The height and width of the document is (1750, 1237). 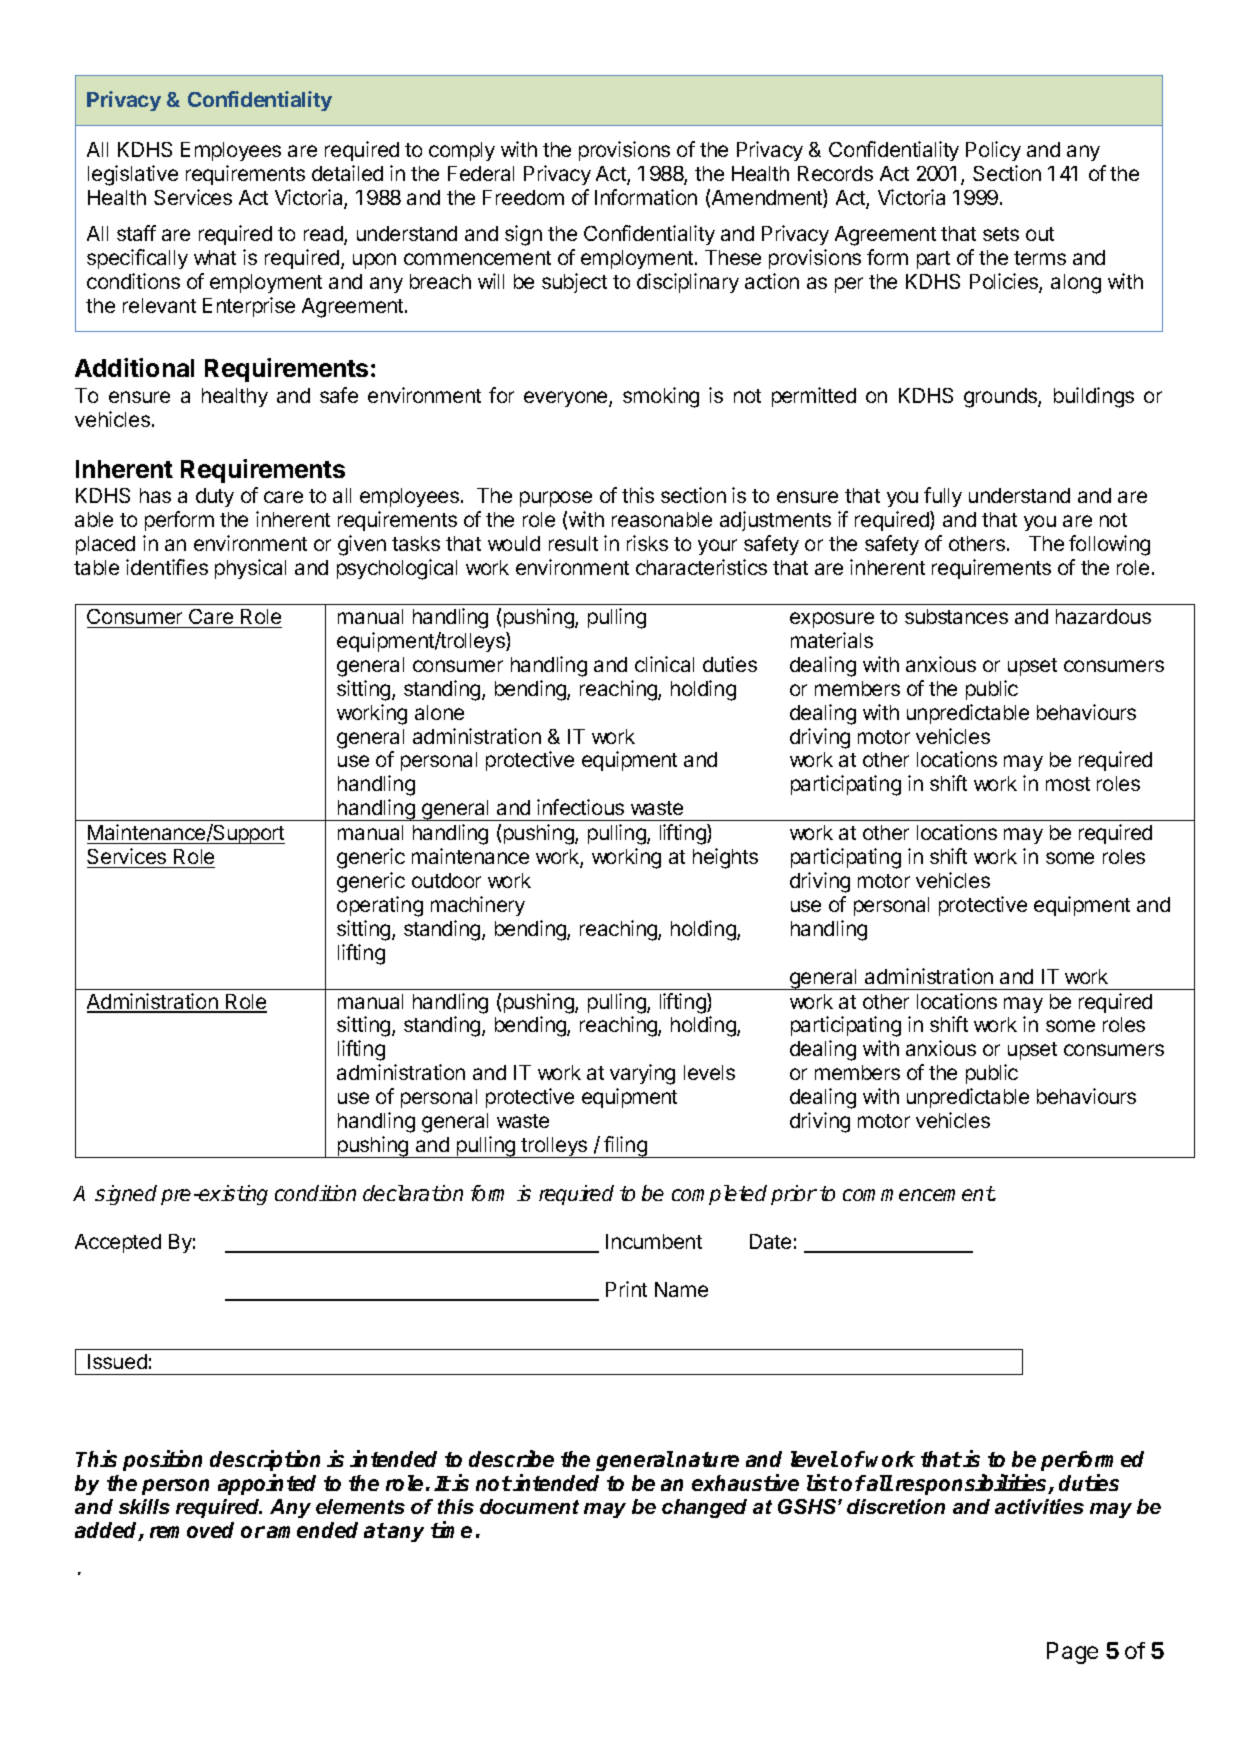 What do you see at coordinates (625, 1147) in the document?
I see `filing` at bounding box center [625, 1147].
